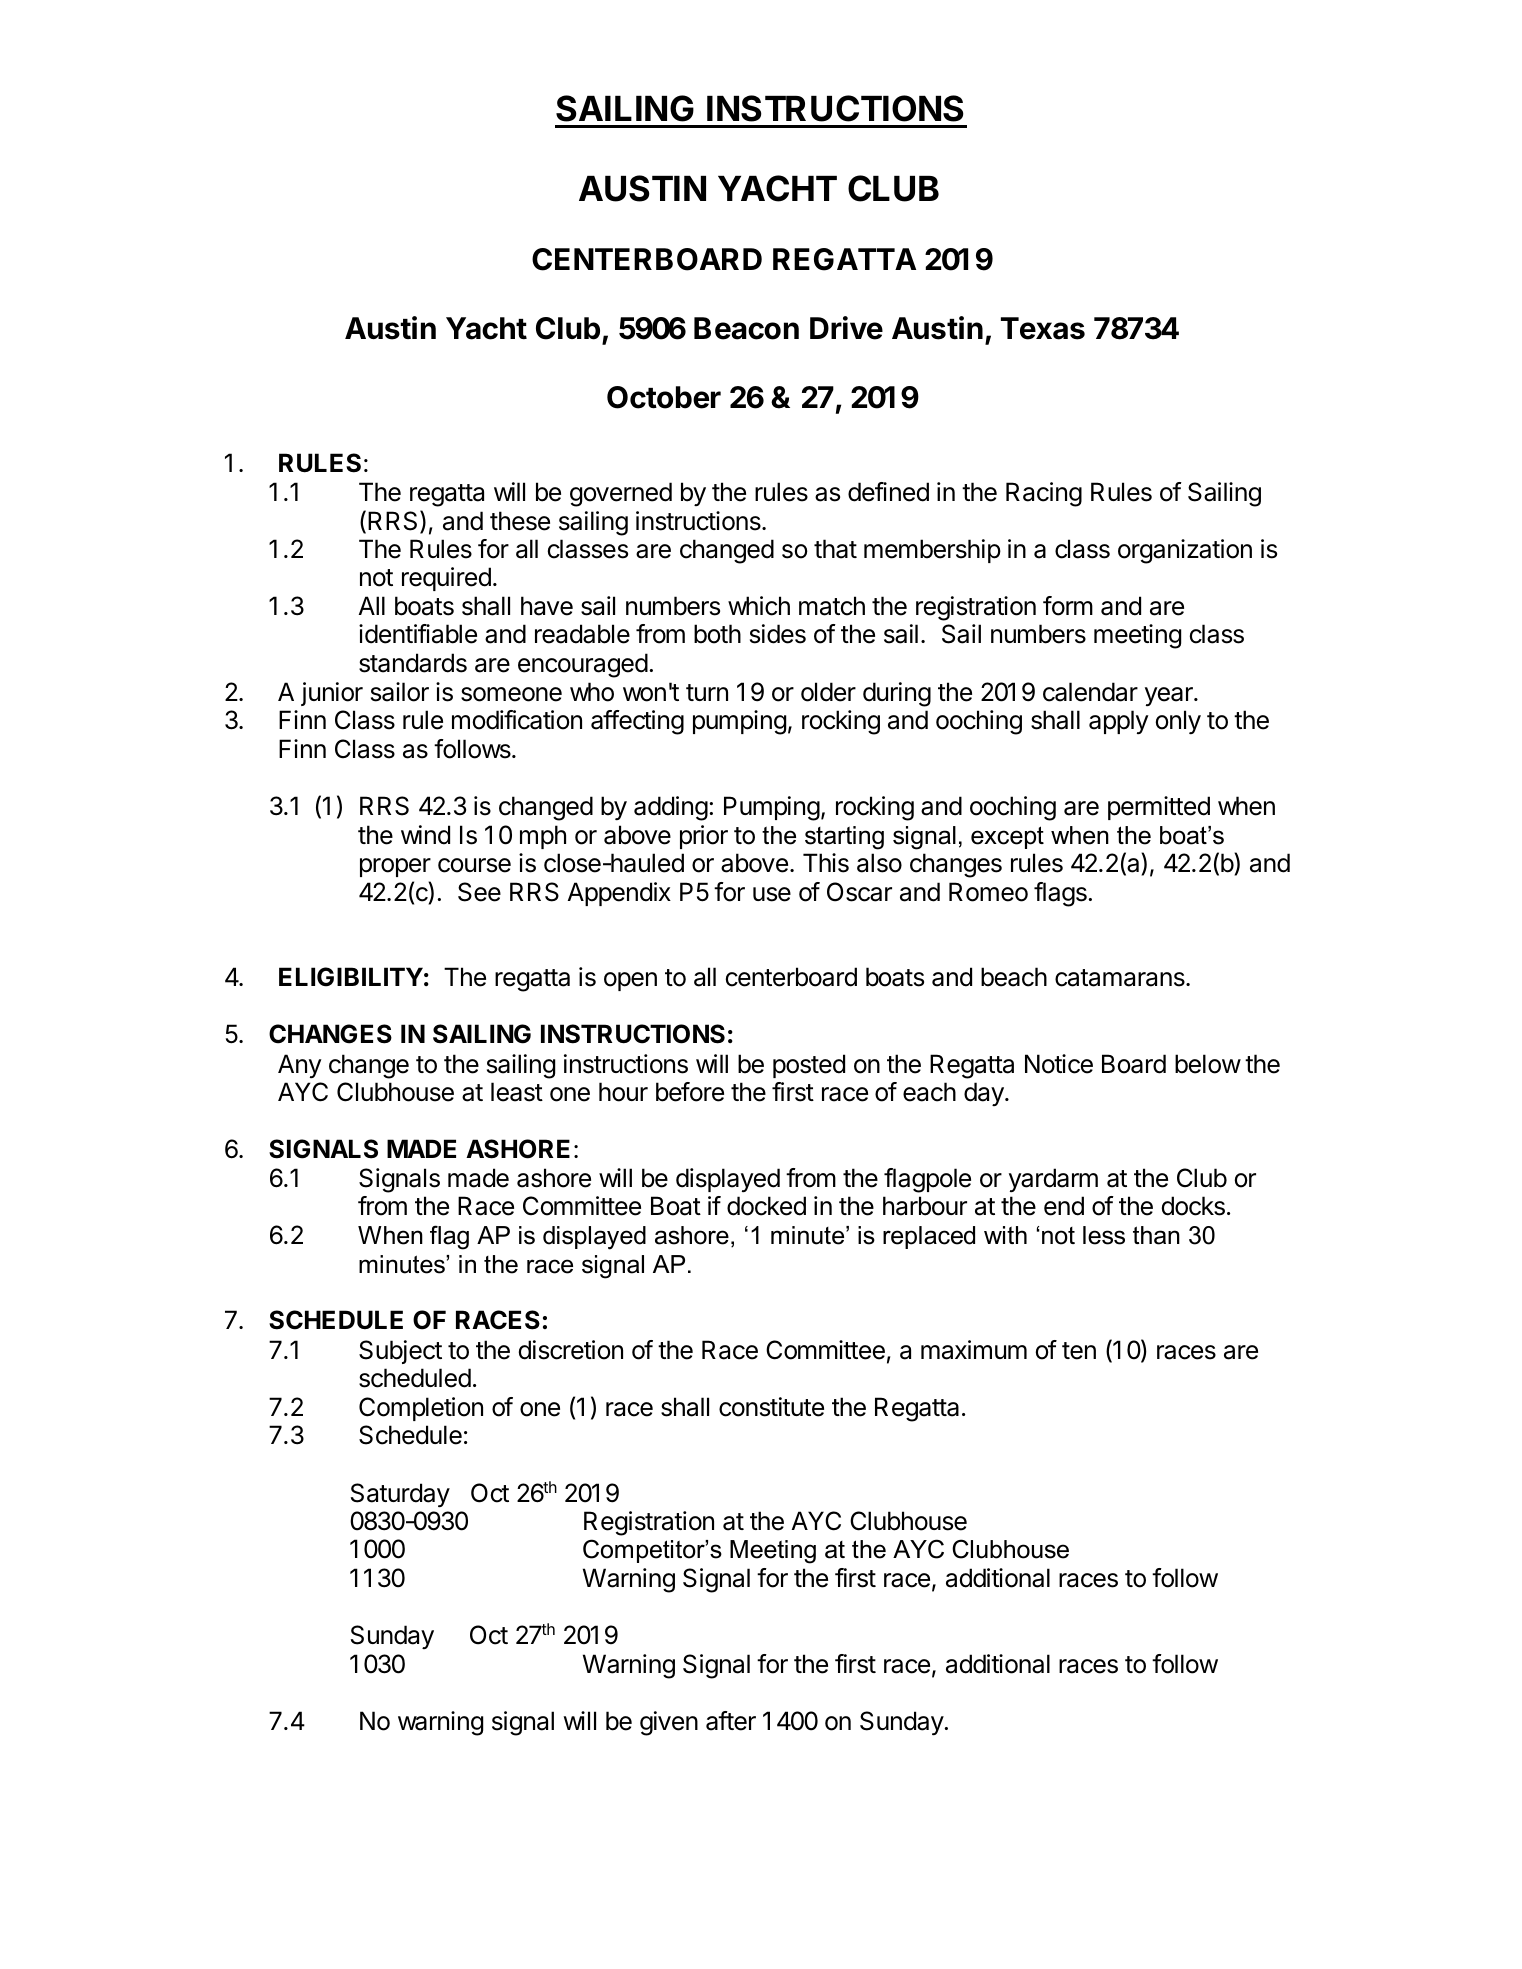  What do you see at coordinates (1068, 606) in the page?
I see `form` at bounding box center [1068, 606].
